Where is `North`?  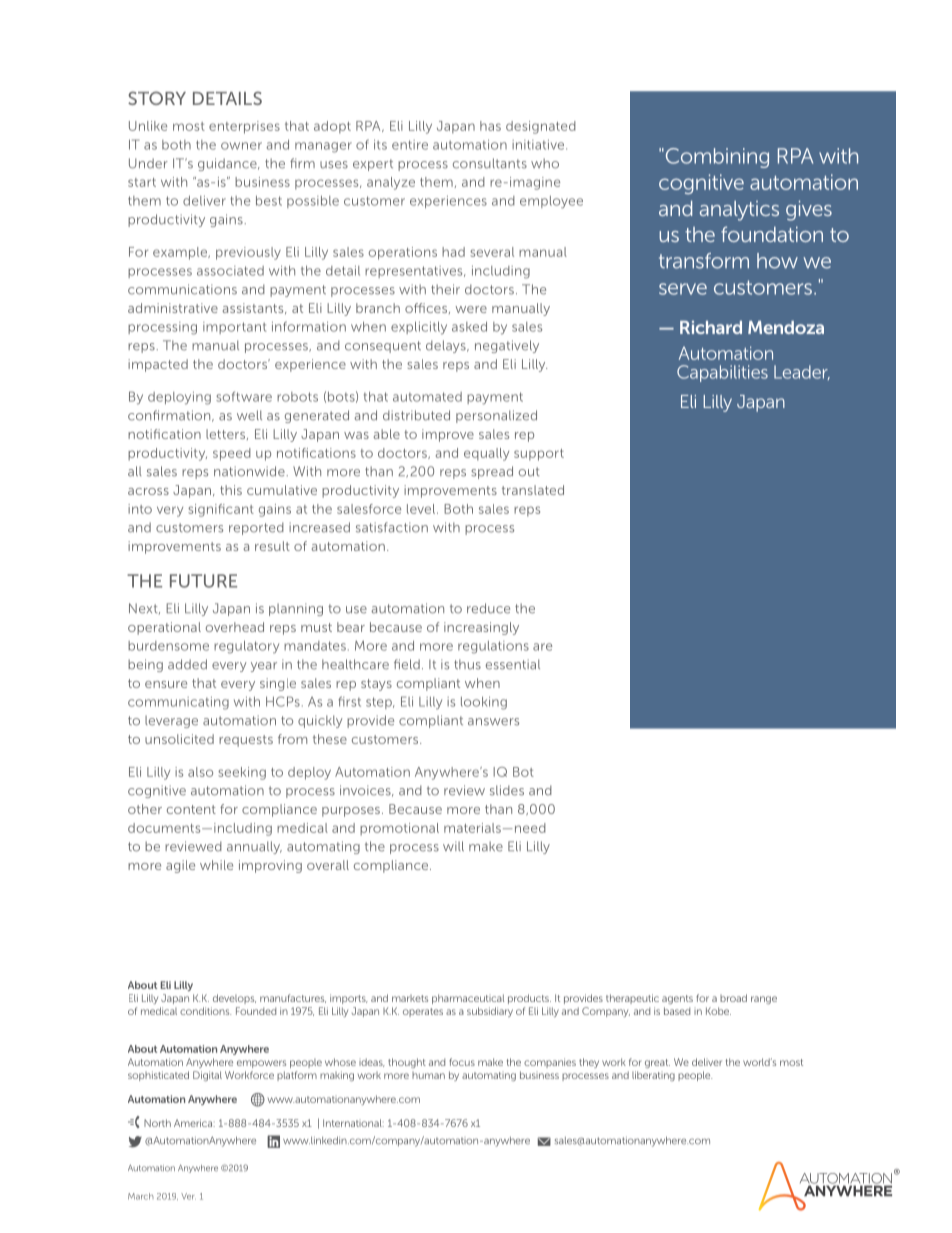
North is located at coordinates (157, 1123).
